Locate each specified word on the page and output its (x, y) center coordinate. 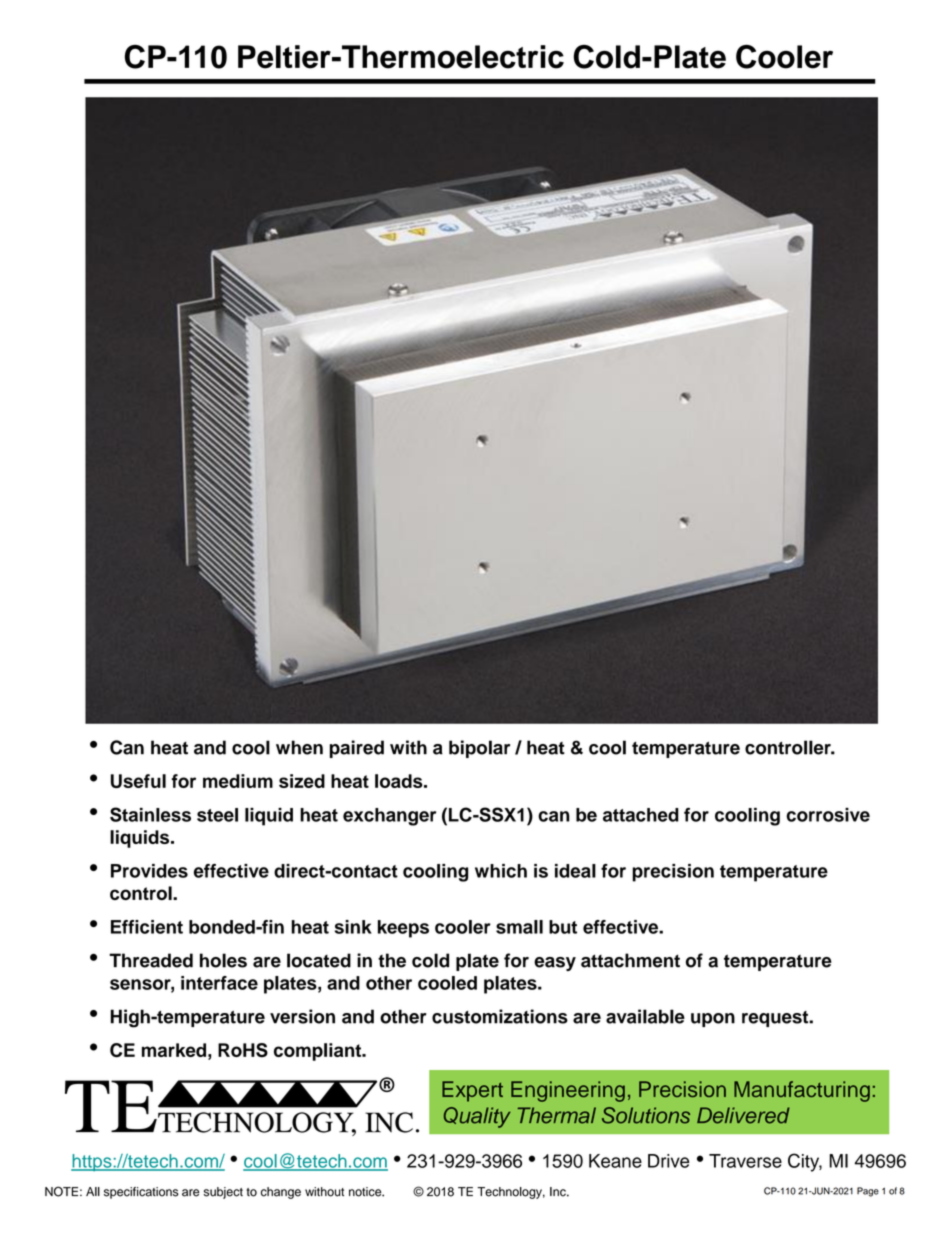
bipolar (479, 749)
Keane (615, 1161)
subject (223, 1193)
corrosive (828, 815)
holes (223, 960)
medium (238, 781)
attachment (630, 960)
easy (555, 964)
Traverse (745, 1161)
